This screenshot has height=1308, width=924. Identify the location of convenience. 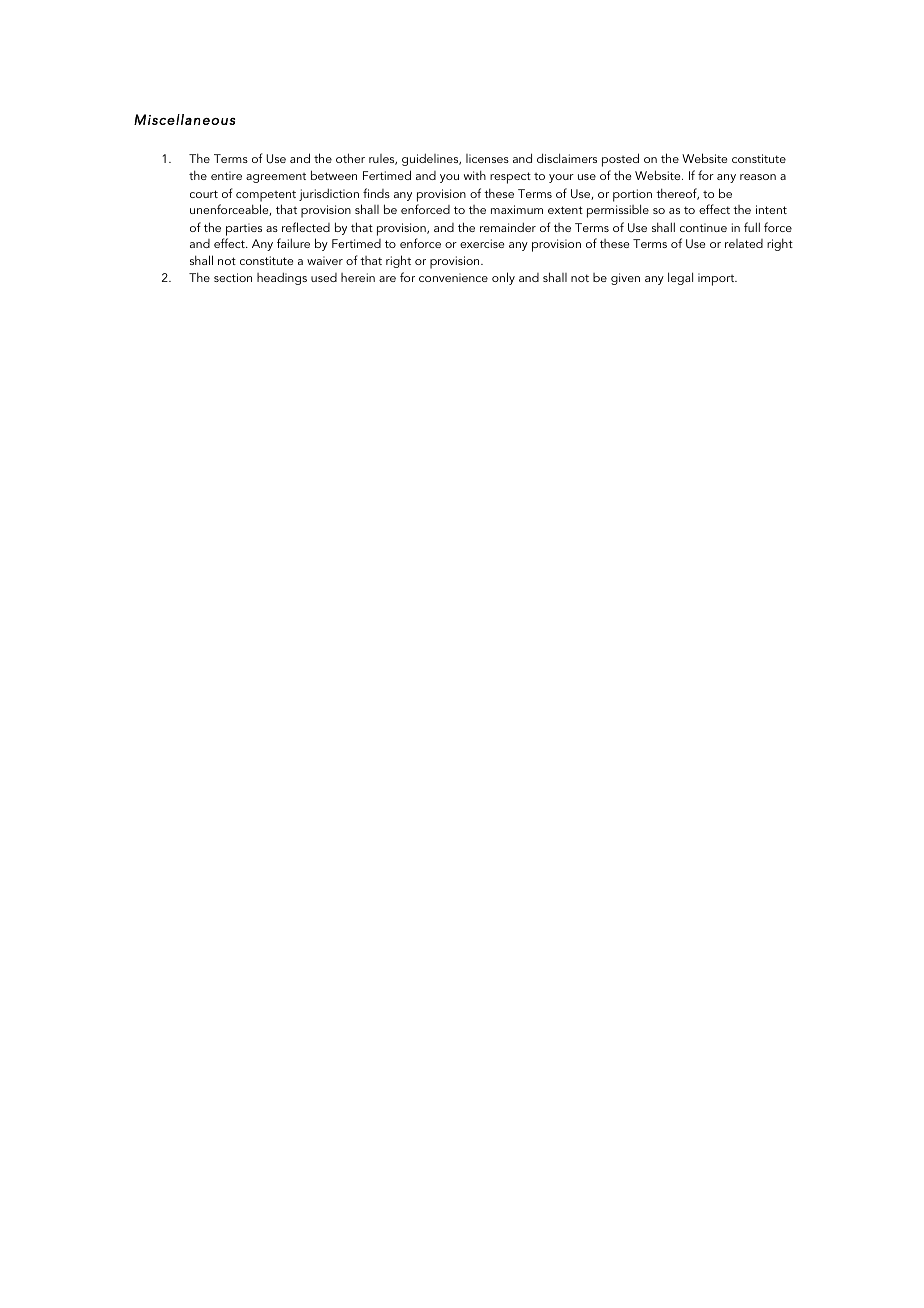
(453, 277).
